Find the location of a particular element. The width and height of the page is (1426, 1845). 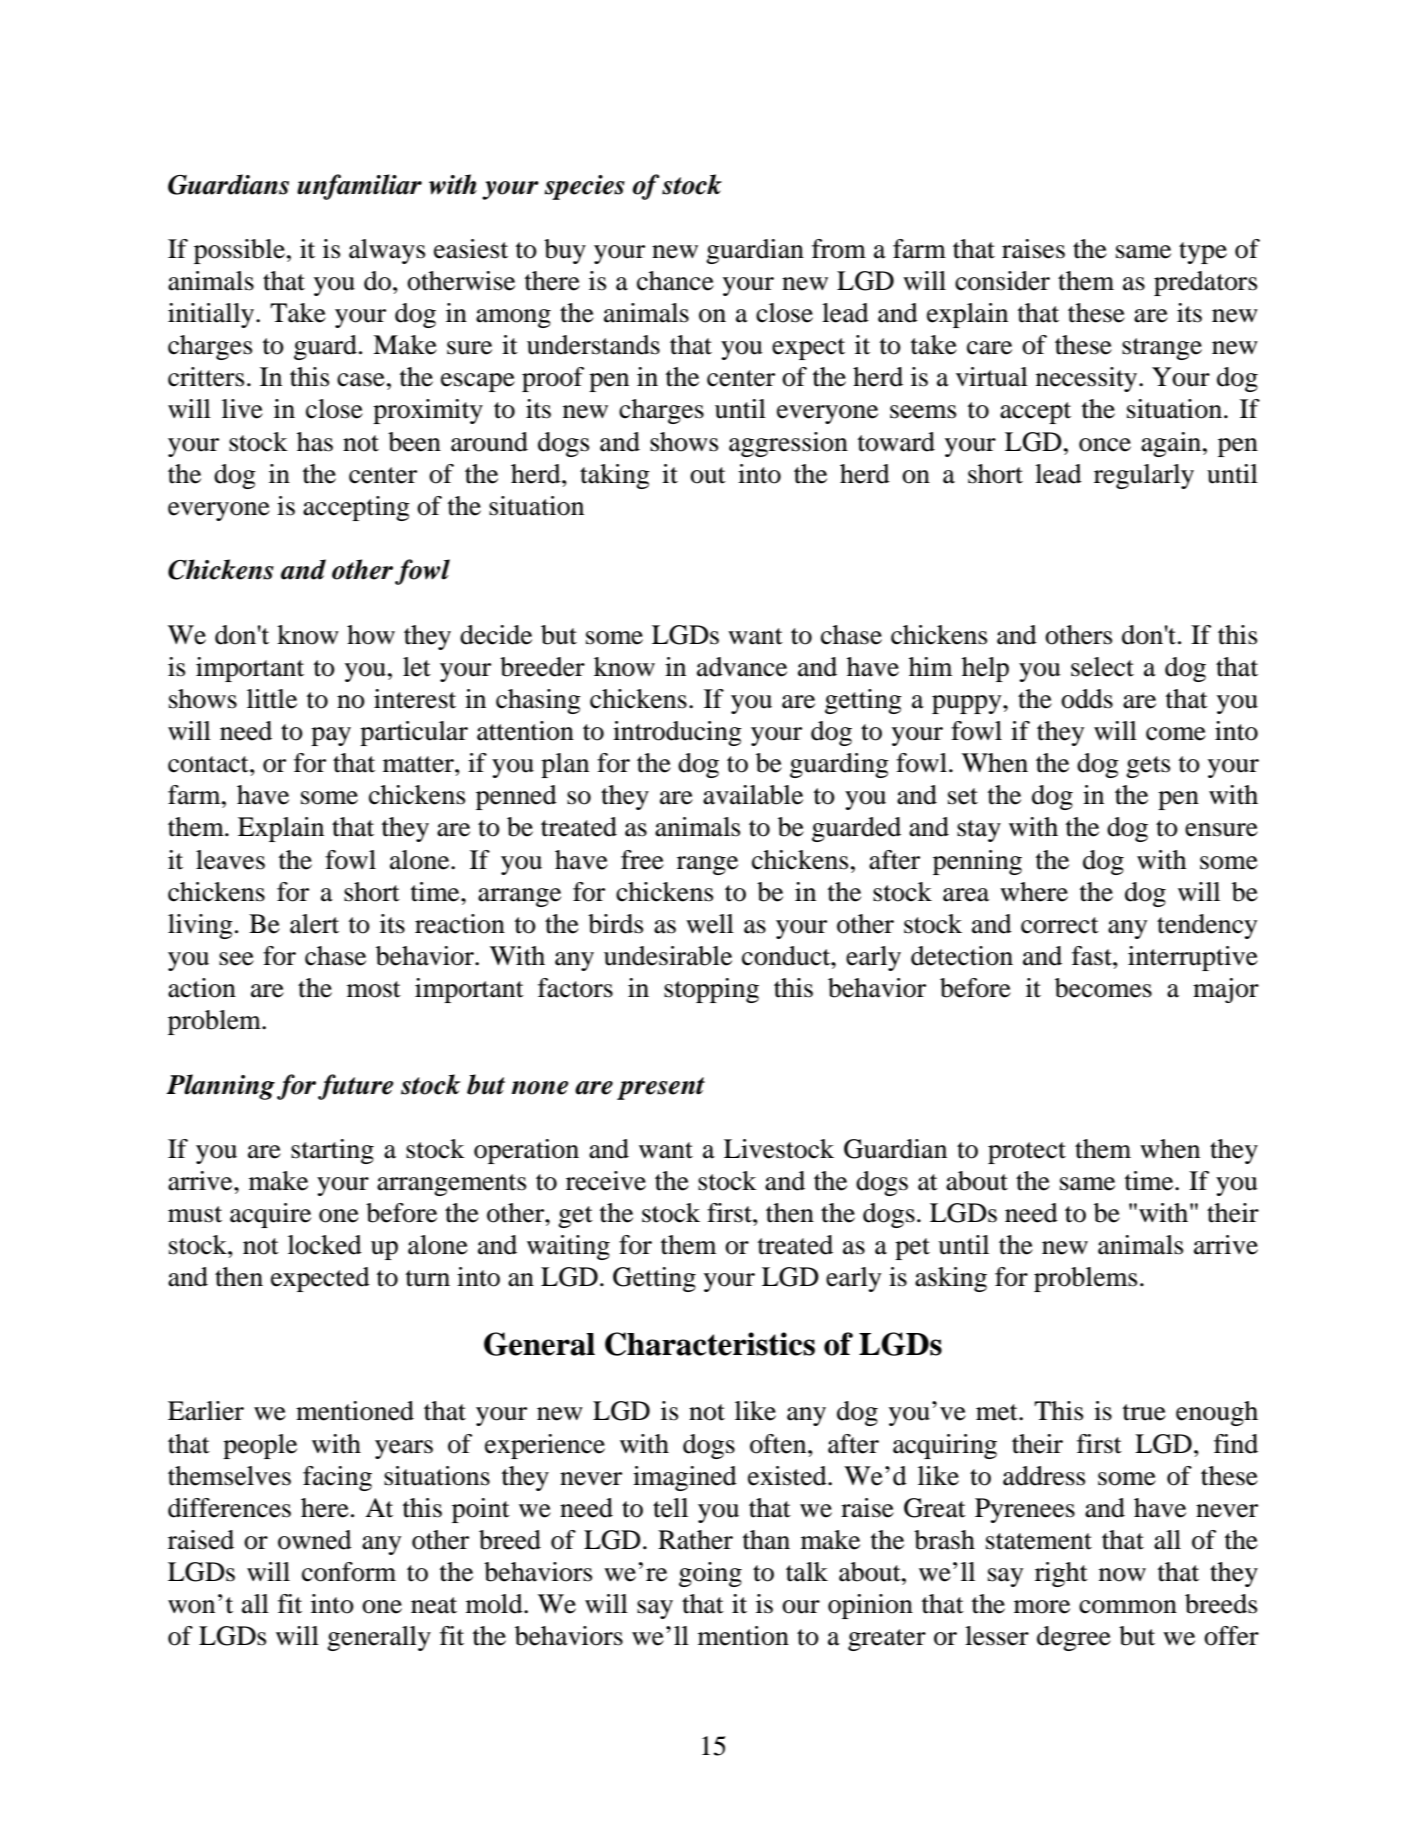

type is located at coordinates (1203, 253).
